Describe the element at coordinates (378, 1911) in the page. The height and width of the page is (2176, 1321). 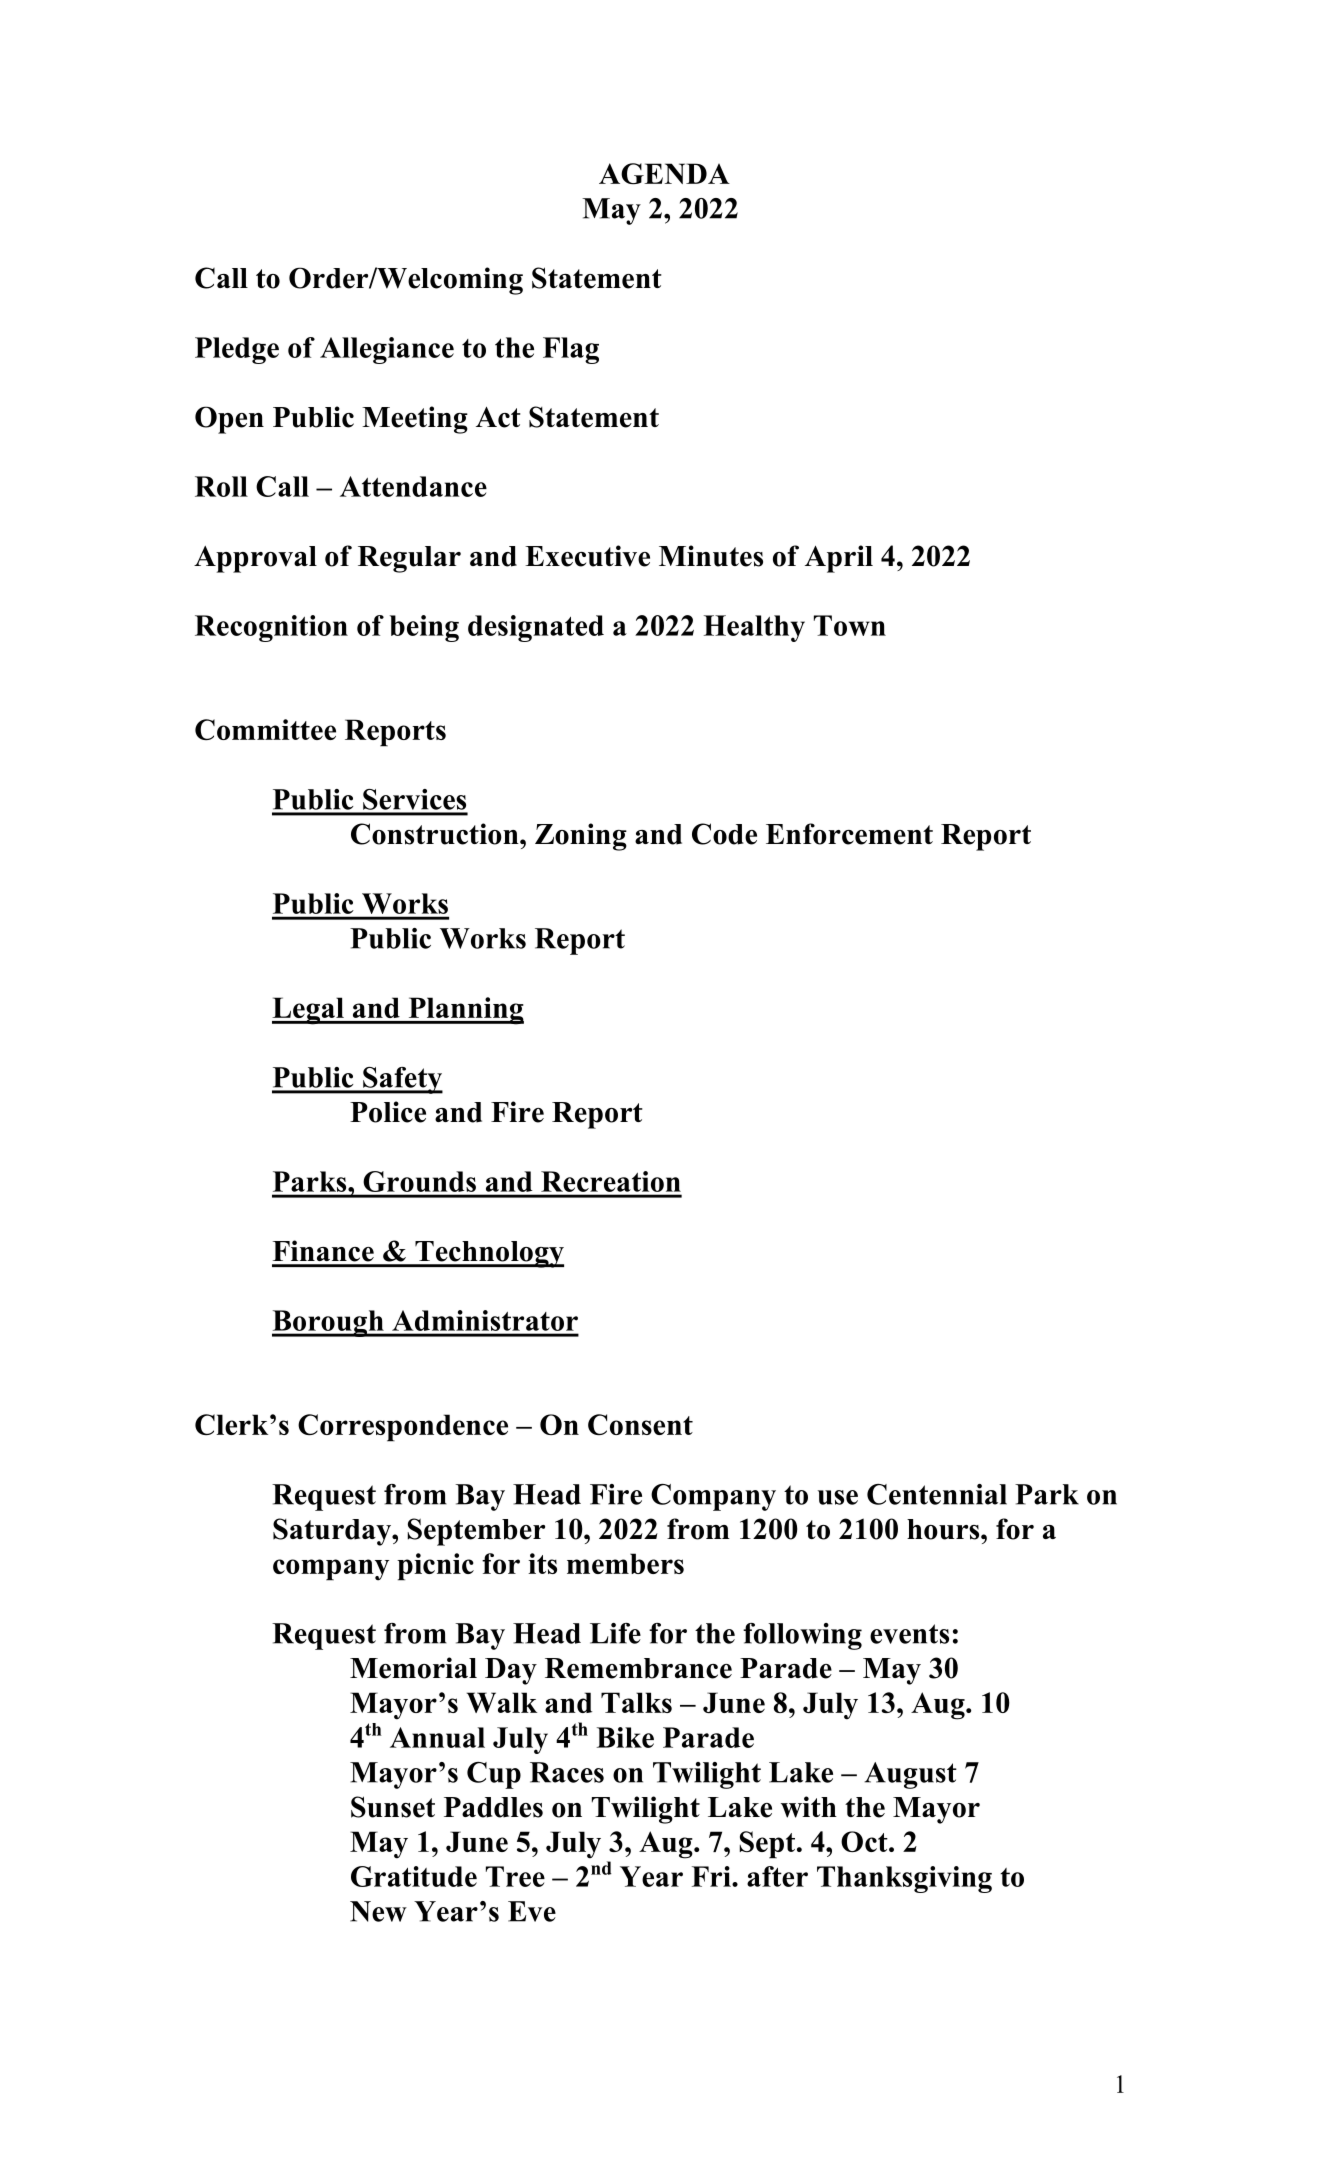
I see `New` at that location.
